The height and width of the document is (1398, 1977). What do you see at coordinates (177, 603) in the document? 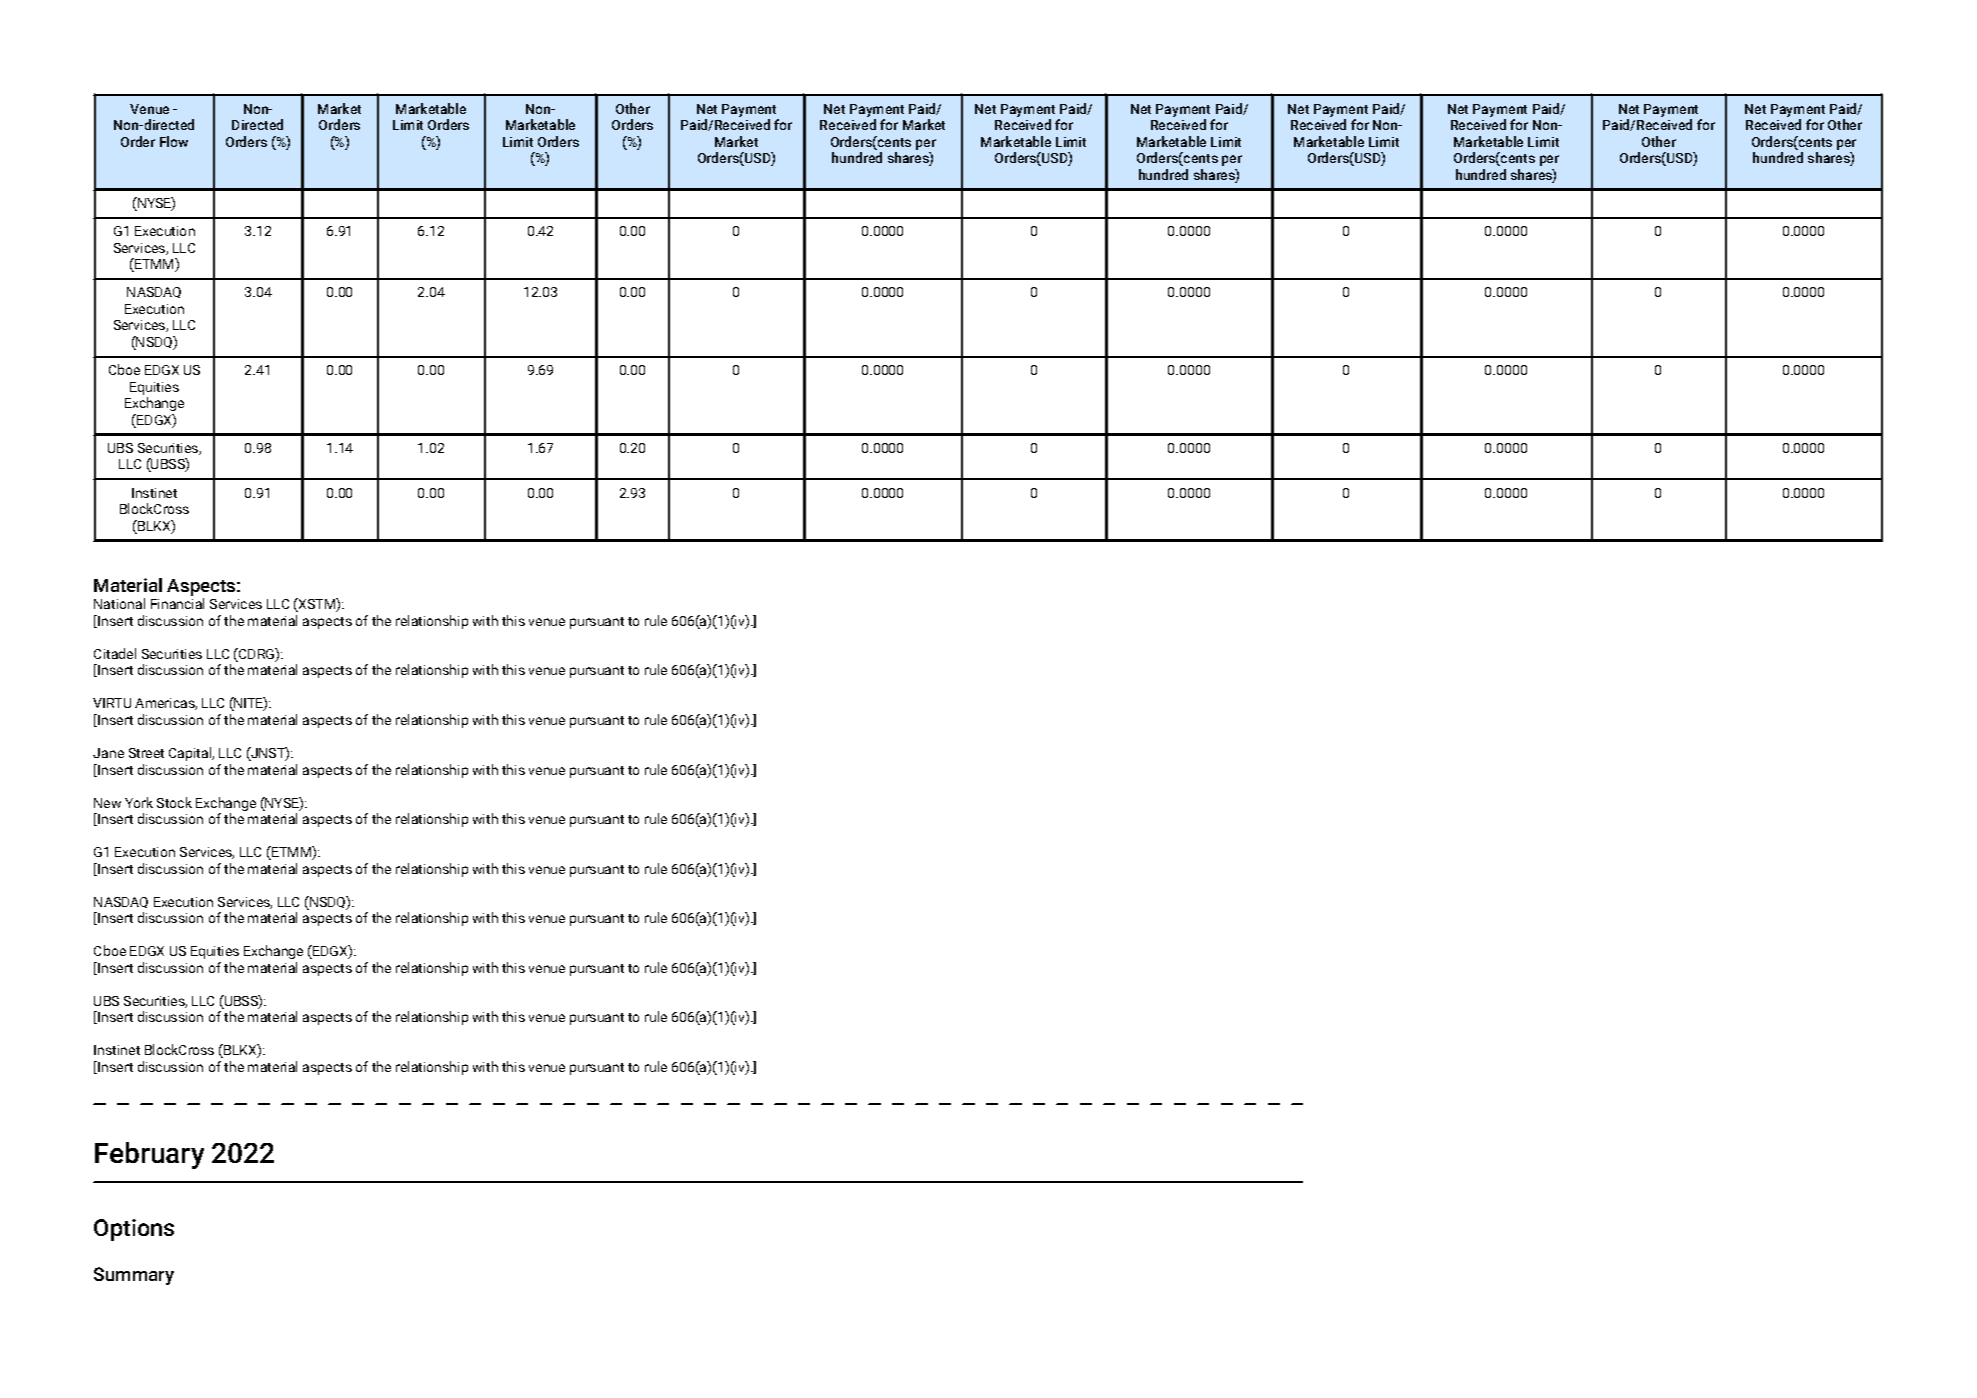
I see `Financial` at bounding box center [177, 603].
